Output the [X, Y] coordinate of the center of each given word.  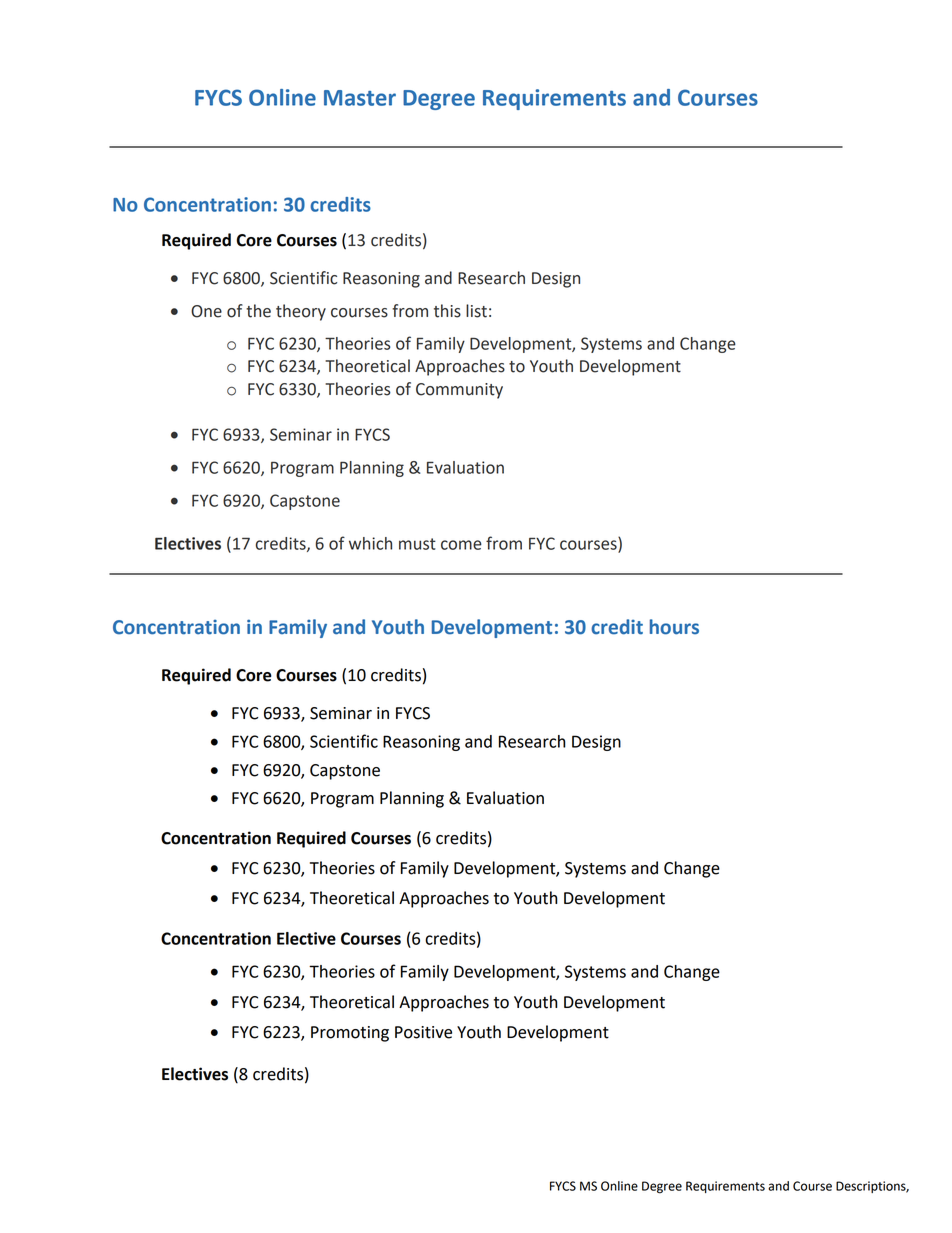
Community [459, 391]
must [417, 544]
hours [674, 627]
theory [301, 312]
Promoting [350, 1034]
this [447, 311]
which [370, 543]
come [461, 545]
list [476, 311]
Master [360, 98]
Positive [423, 1032]
